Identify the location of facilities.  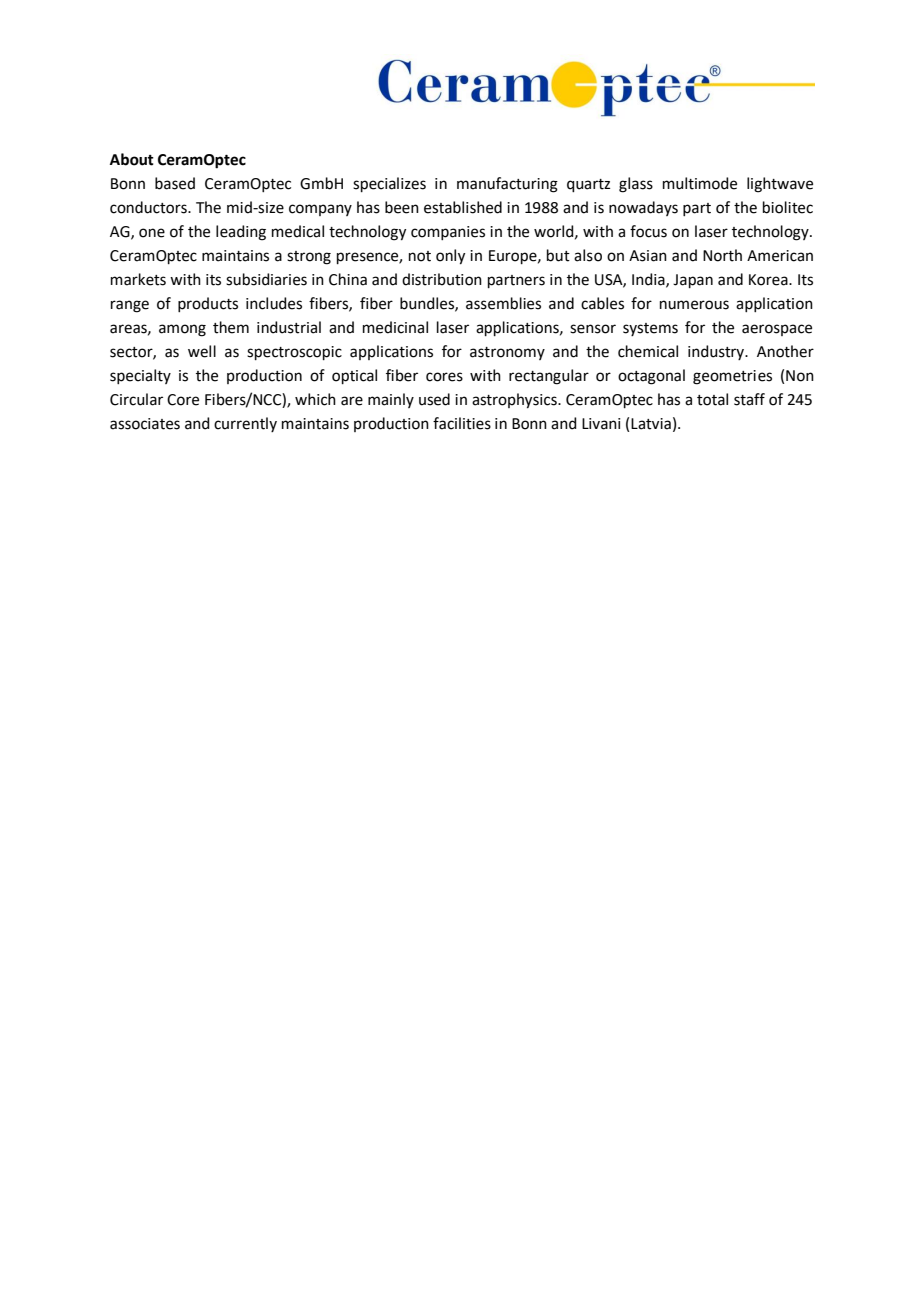
(462, 423).
